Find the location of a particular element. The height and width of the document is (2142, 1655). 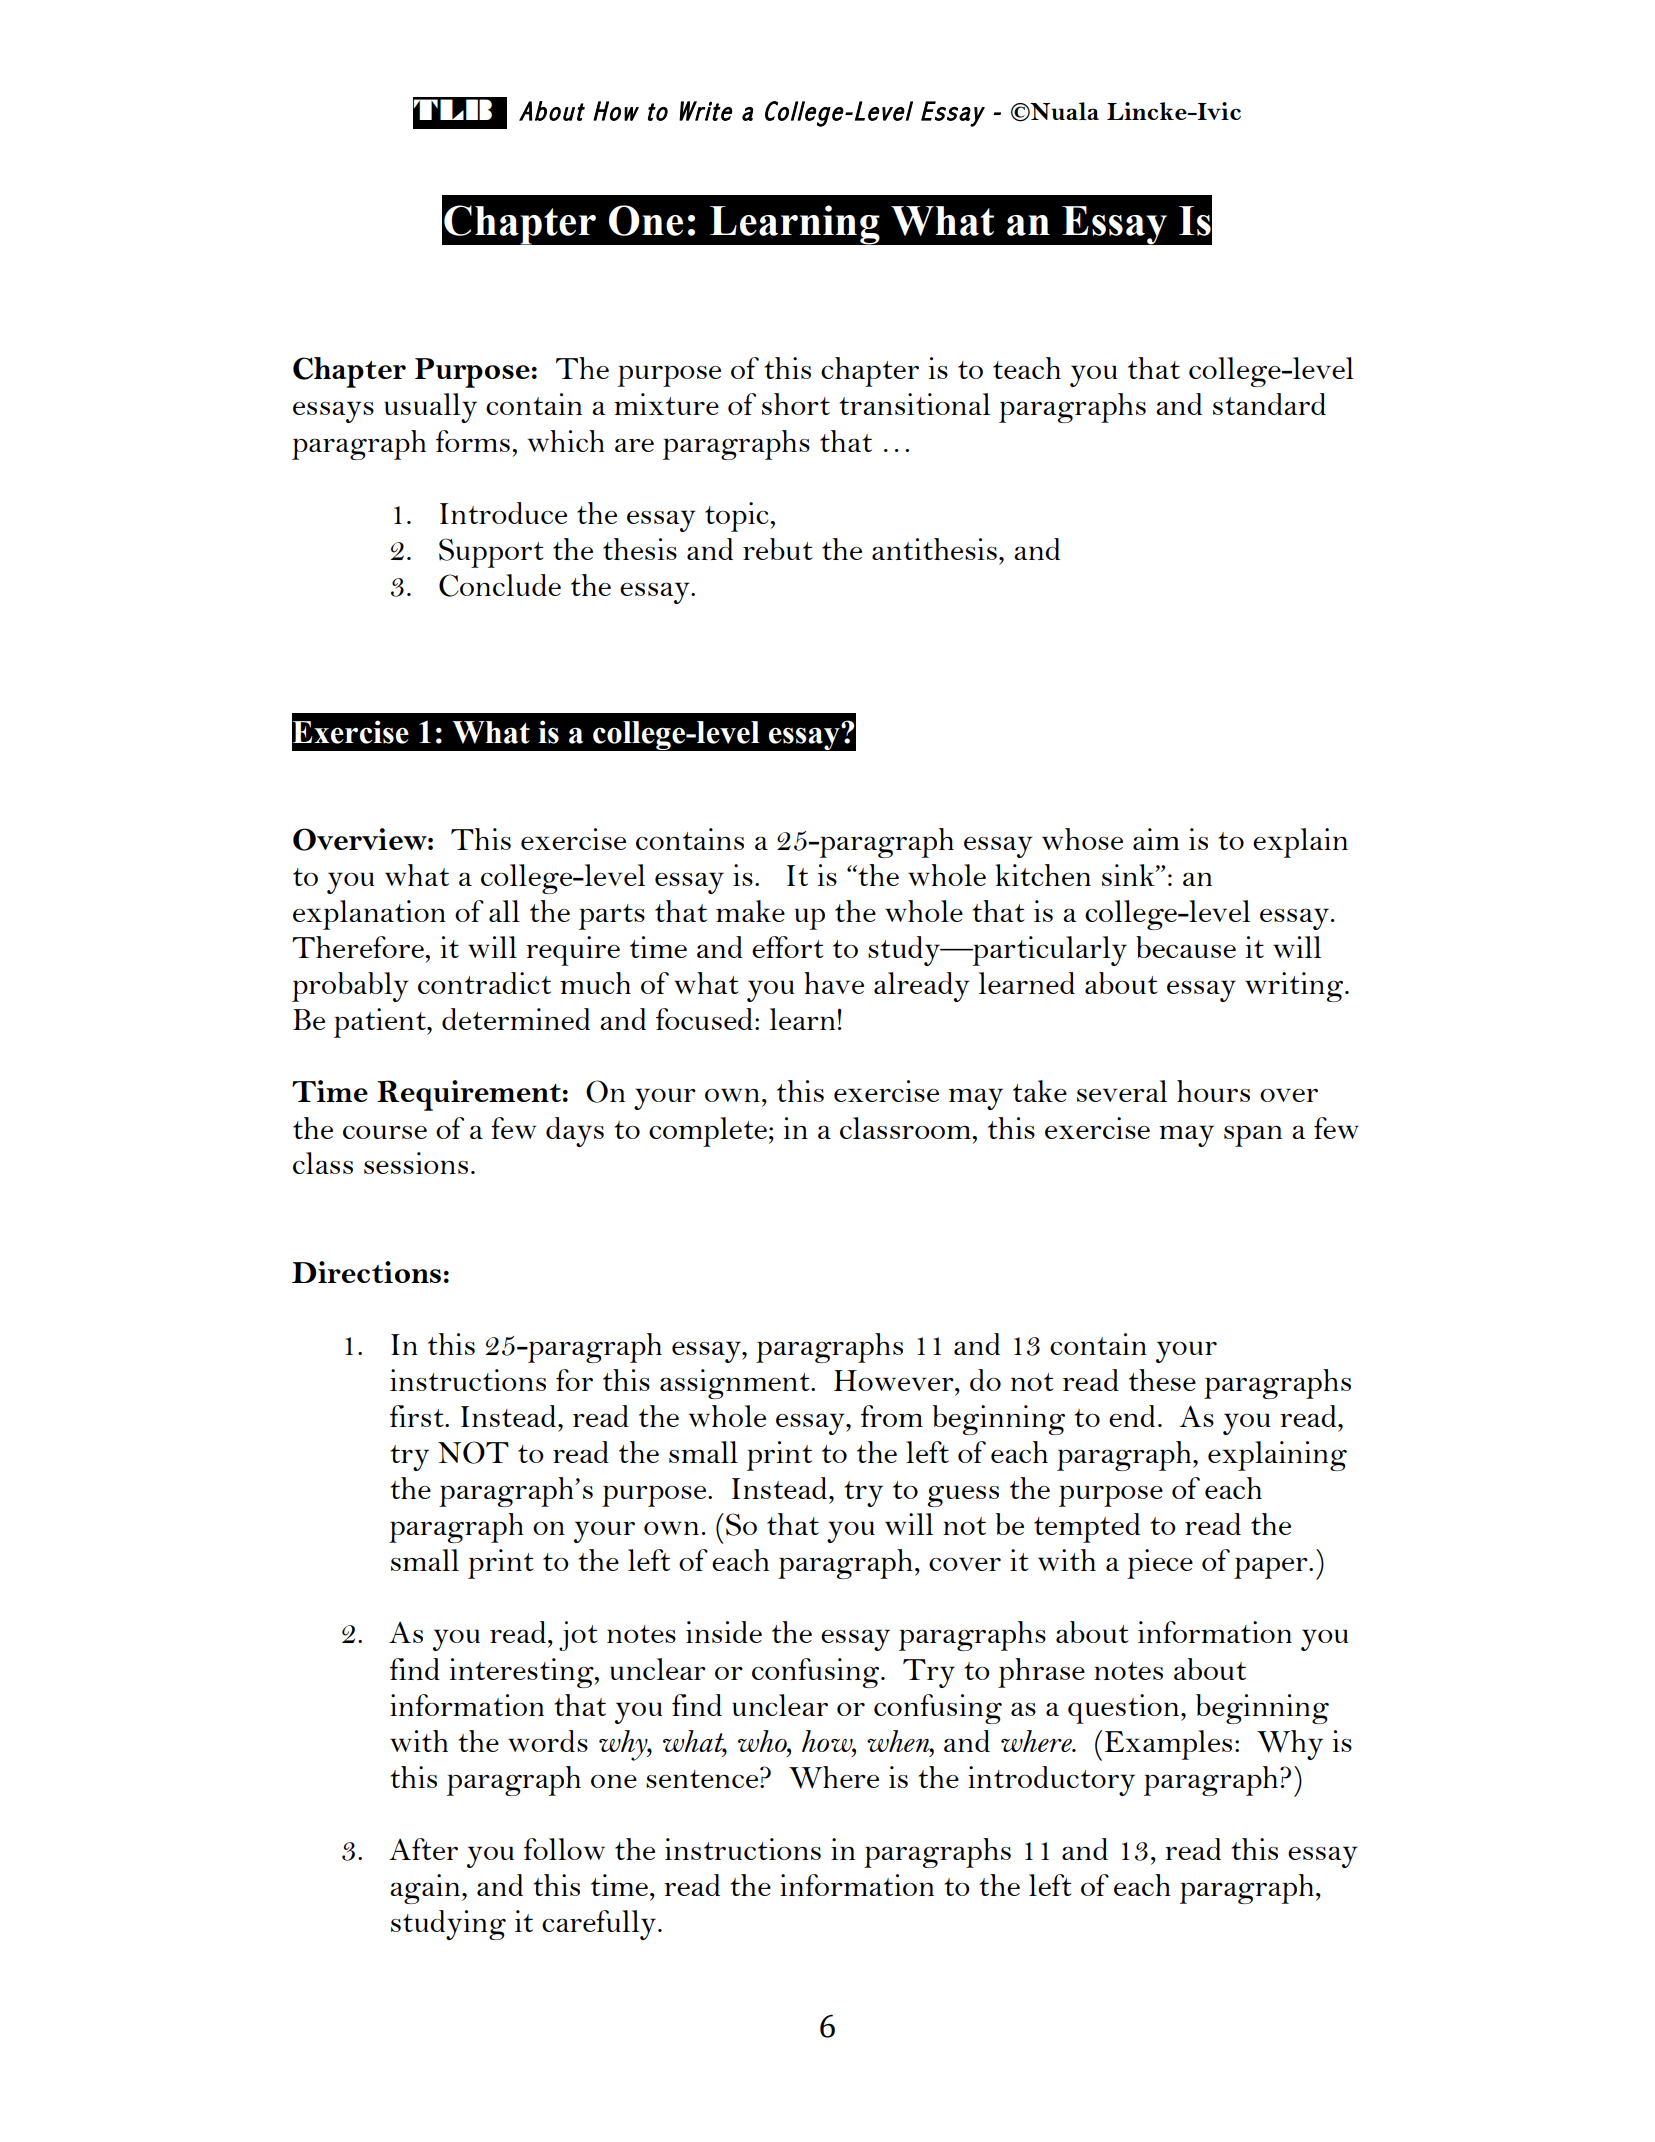

guess is located at coordinates (963, 1496).
